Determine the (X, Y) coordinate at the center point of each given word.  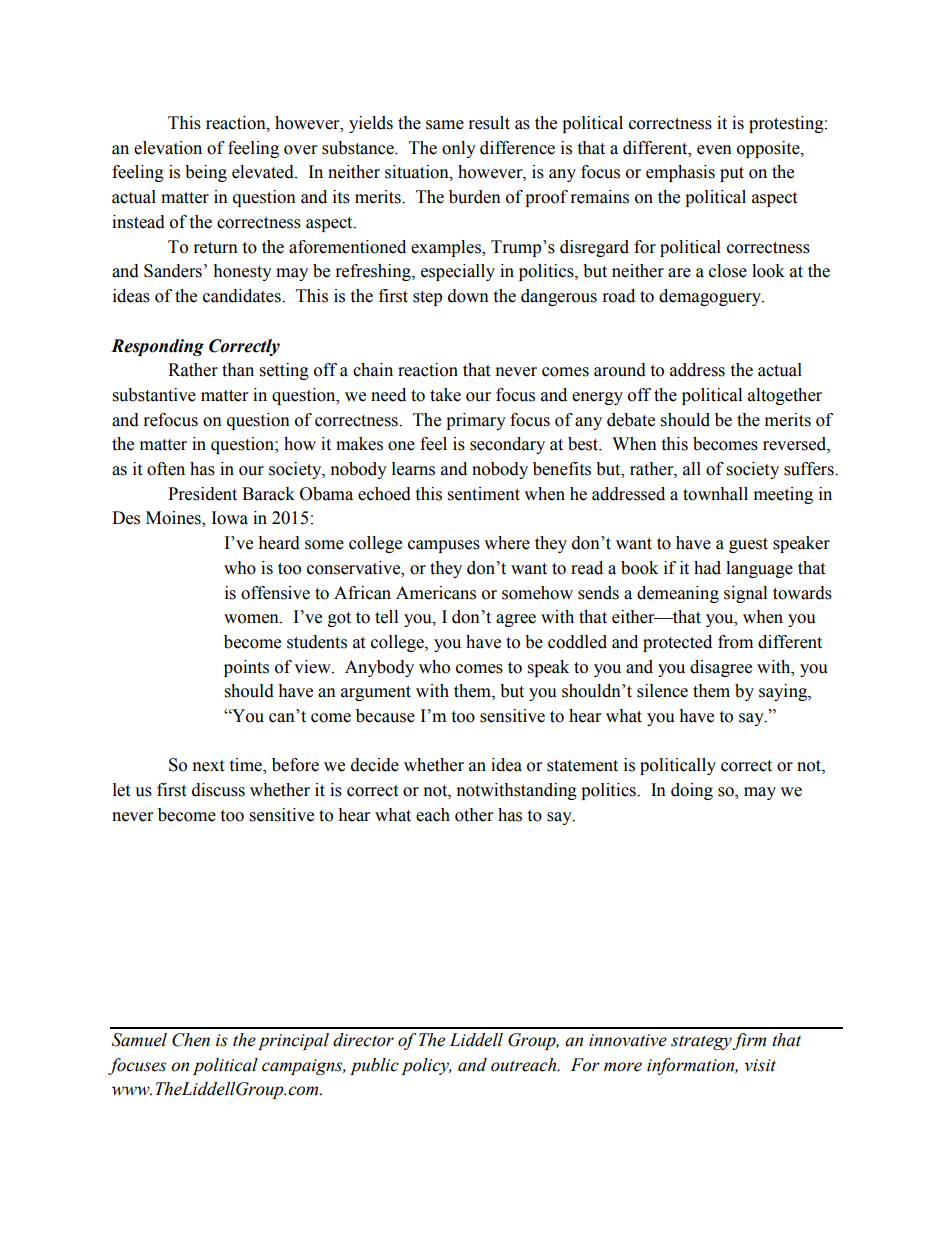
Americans (436, 593)
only (459, 149)
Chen (191, 1040)
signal (745, 594)
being (206, 173)
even (714, 150)
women (252, 619)
